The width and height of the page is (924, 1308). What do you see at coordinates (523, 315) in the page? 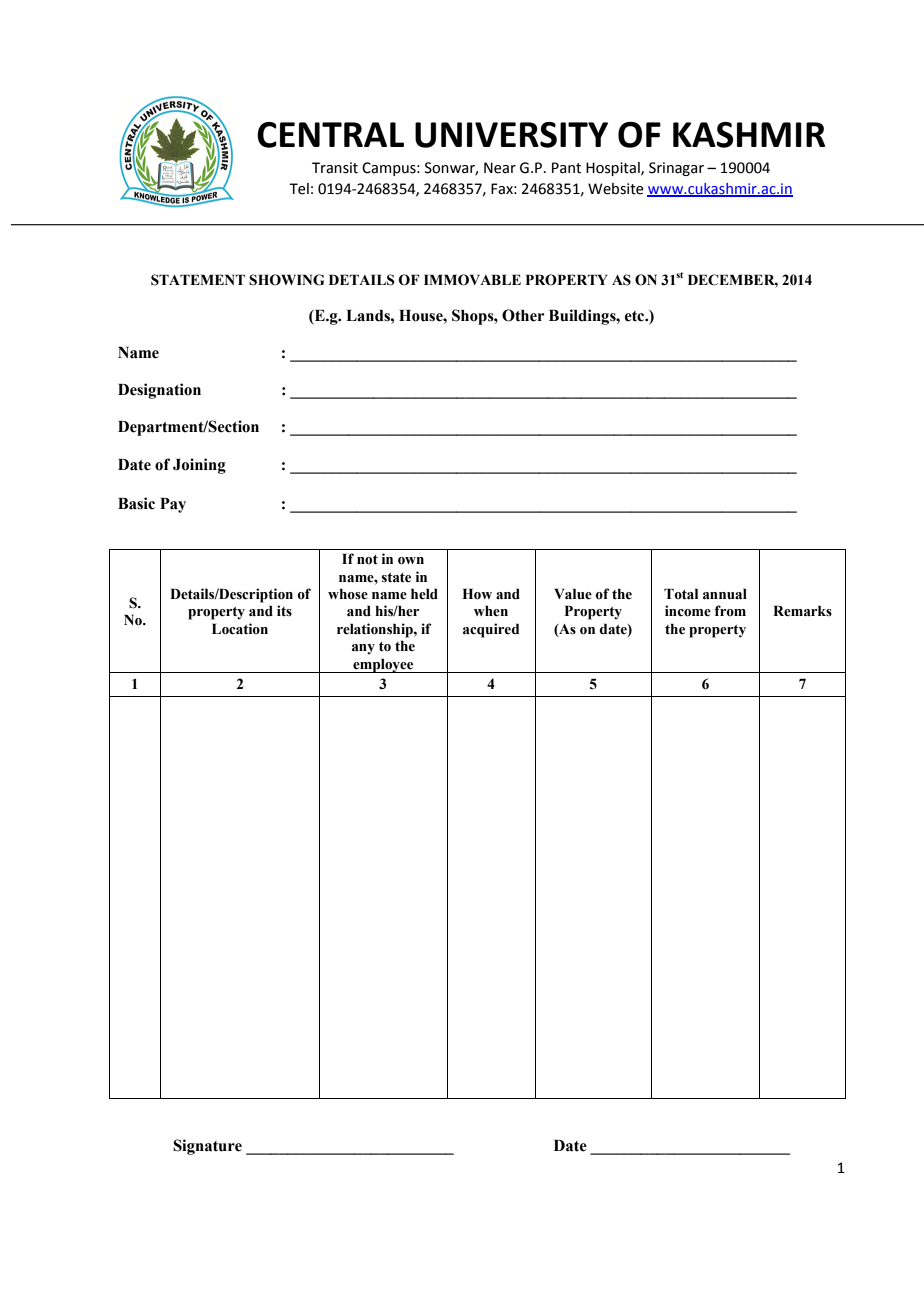
I see `Other` at bounding box center [523, 315].
